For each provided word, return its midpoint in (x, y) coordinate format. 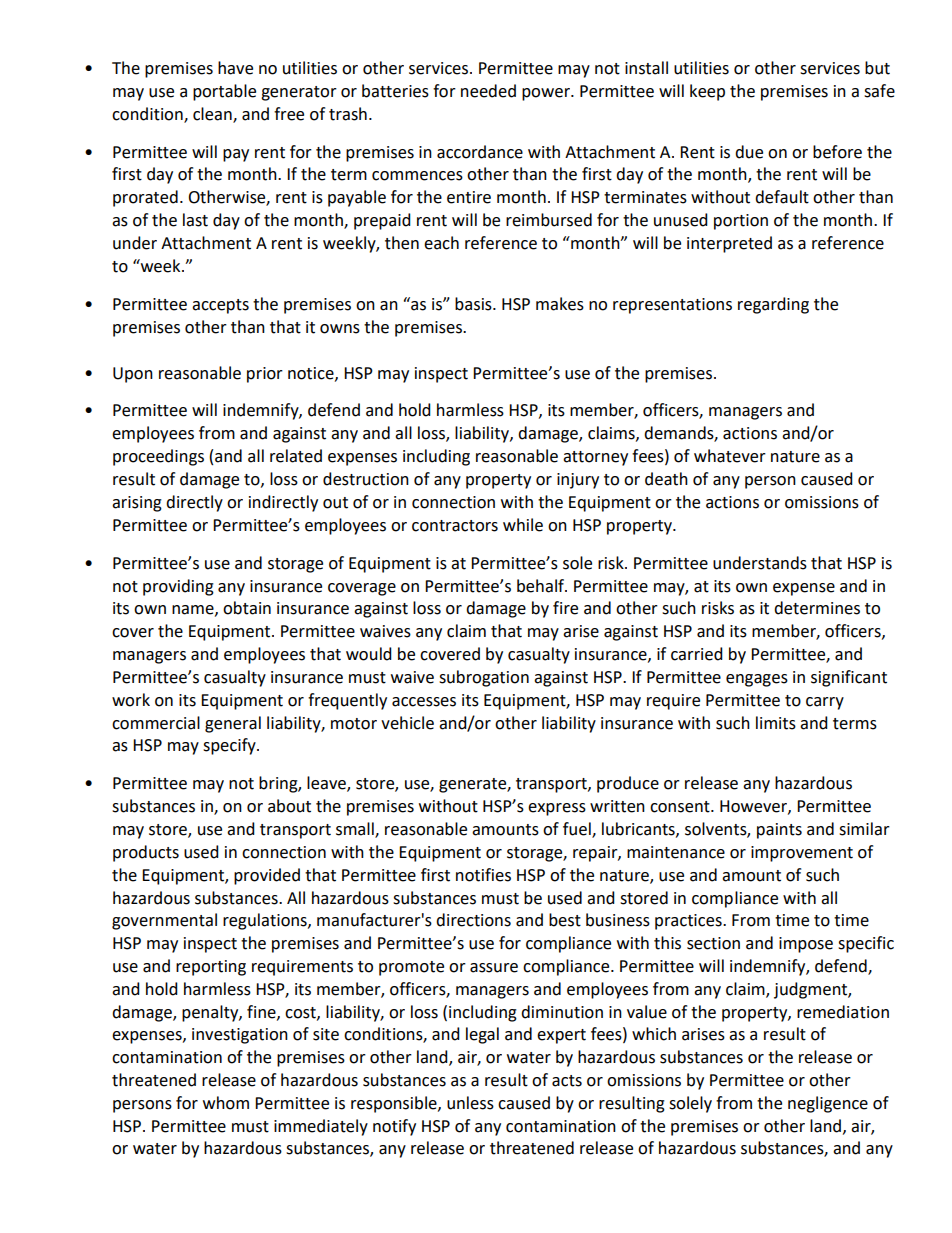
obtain (247, 608)
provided (267, 876)
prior (265, 375)
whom (226, 1103)
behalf (542, 586)
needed (488, 91)
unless (470, 1103)
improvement (802, 854)
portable (224, 92)
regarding (773, 305)
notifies (483, 875)
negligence (828, 1104)
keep (707, 92)
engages (757, 680)
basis (474, 304)
